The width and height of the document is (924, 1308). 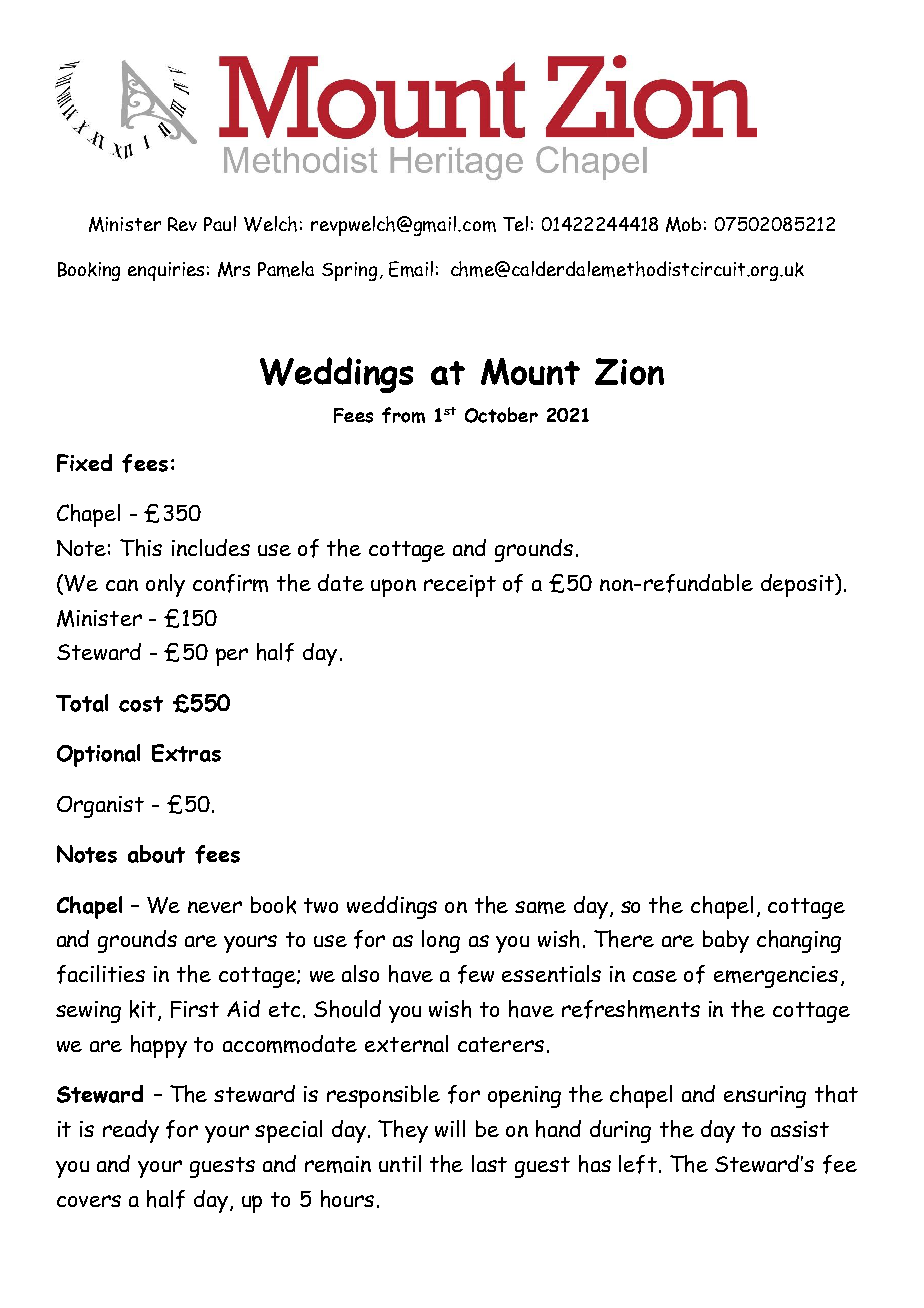 What do you see at coordinates (460, 586) in the document?
I see `receipt` at bounding box center [460, 586].
